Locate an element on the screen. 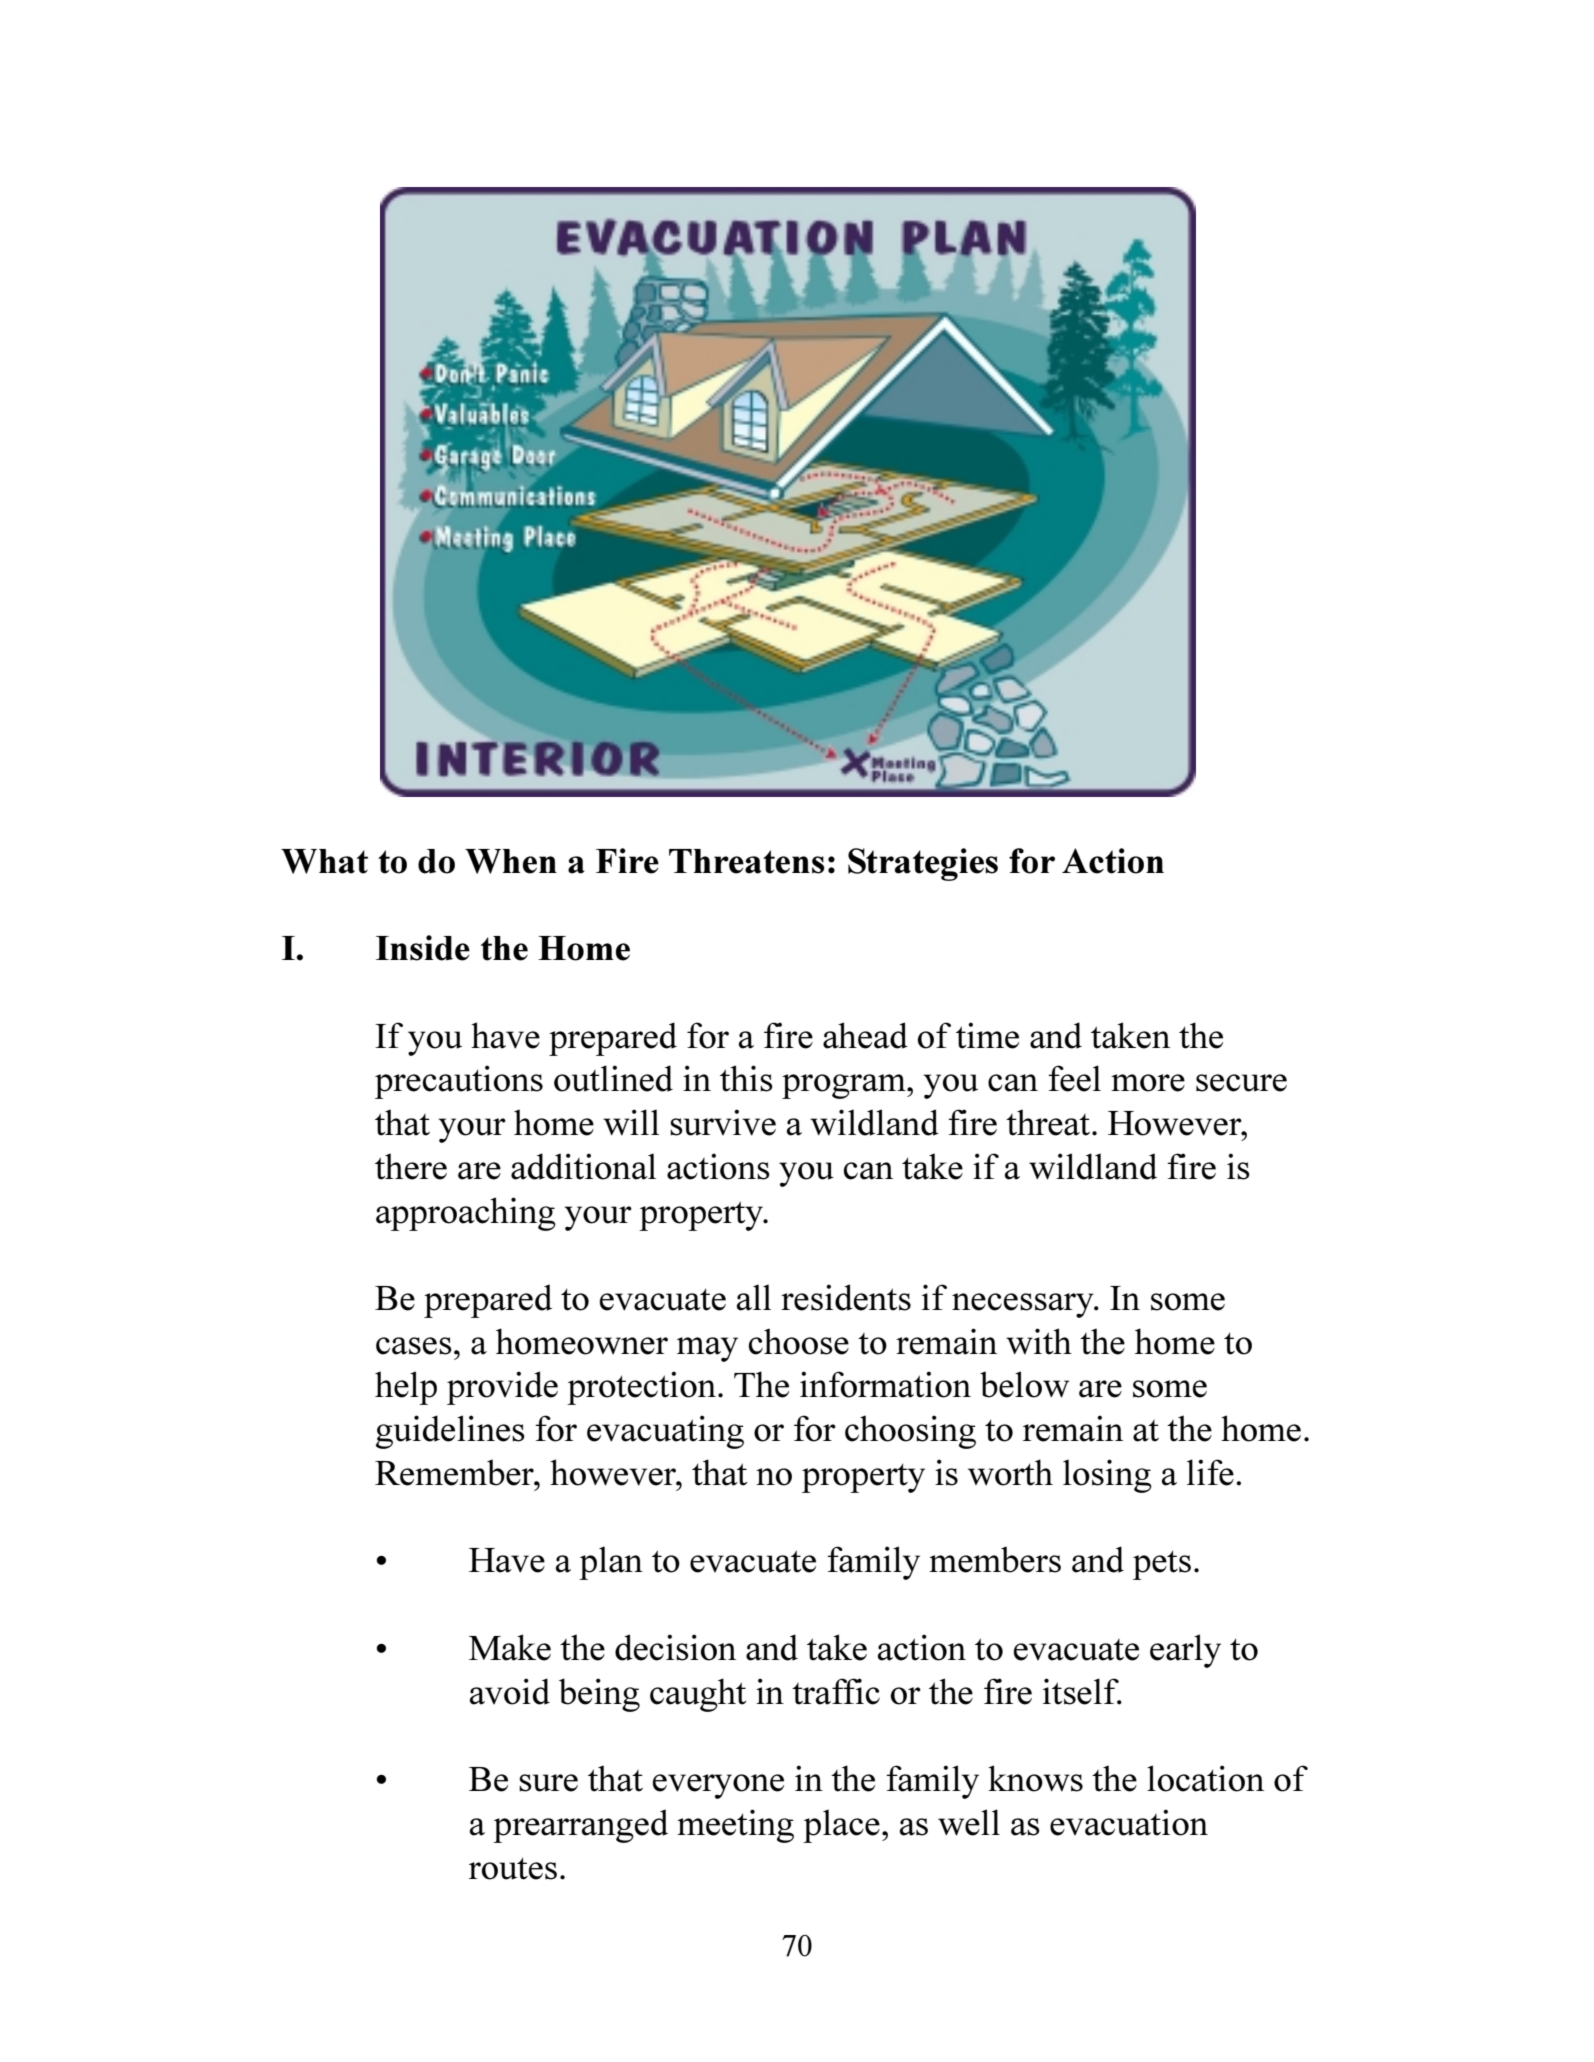 The height and width of the screenshot is (2062, 1594). traffic is located at coordinates (836, 1691).
